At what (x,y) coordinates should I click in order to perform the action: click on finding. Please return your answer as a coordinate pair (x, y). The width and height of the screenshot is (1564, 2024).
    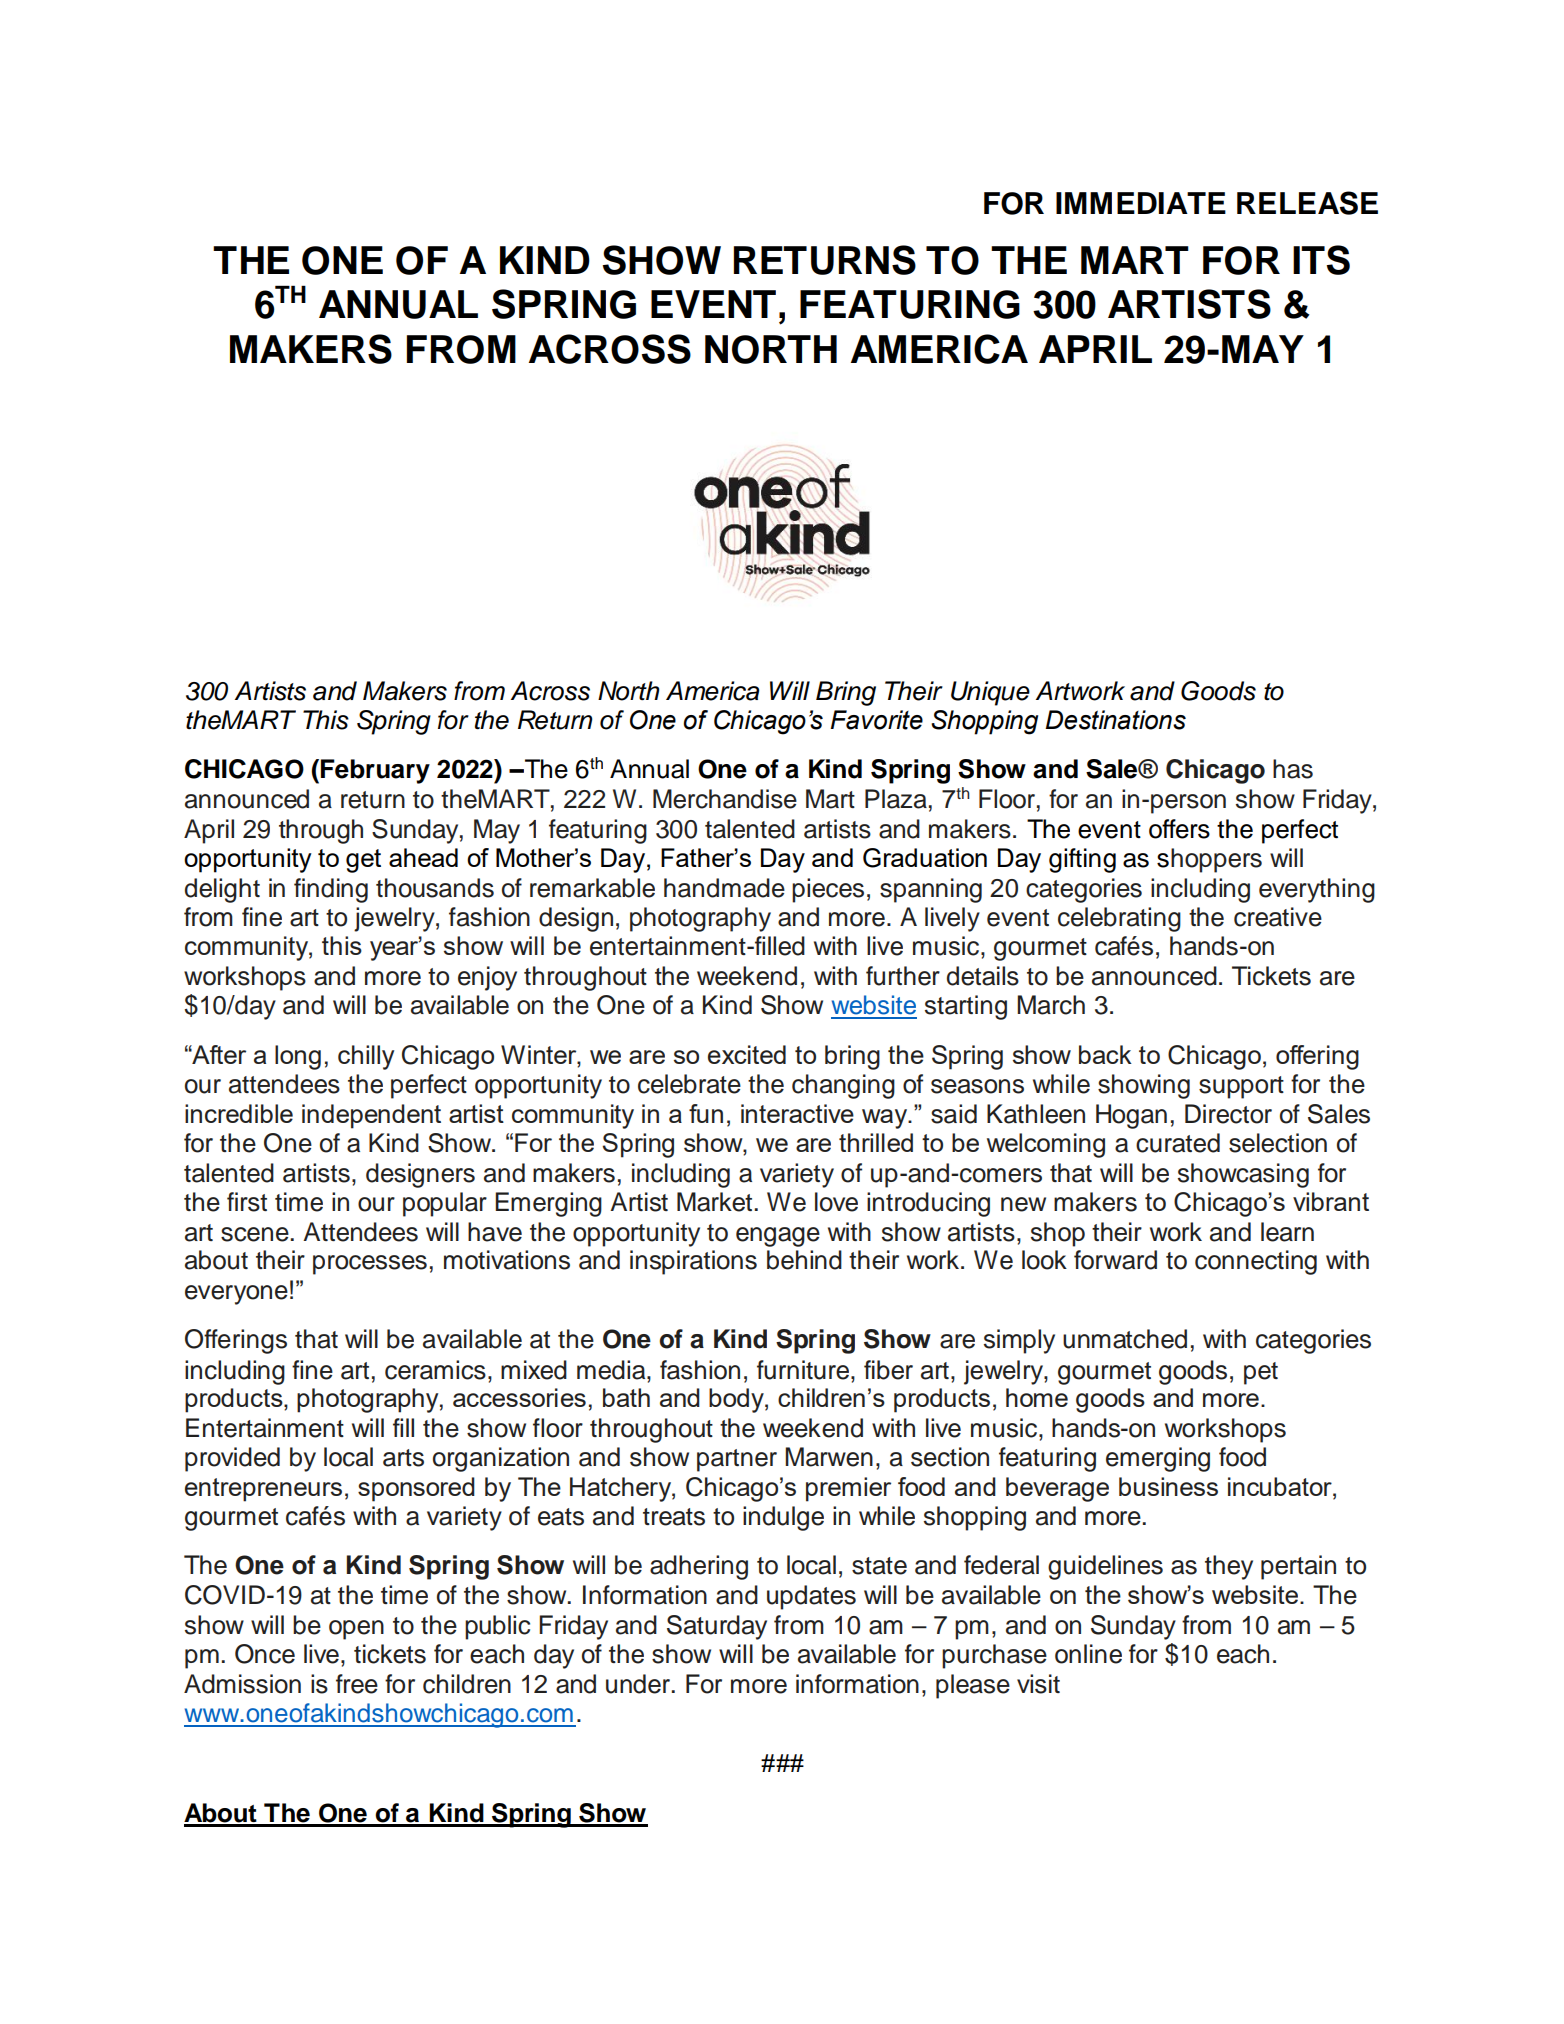
    Looking at the image, I should click on (331, 890).
